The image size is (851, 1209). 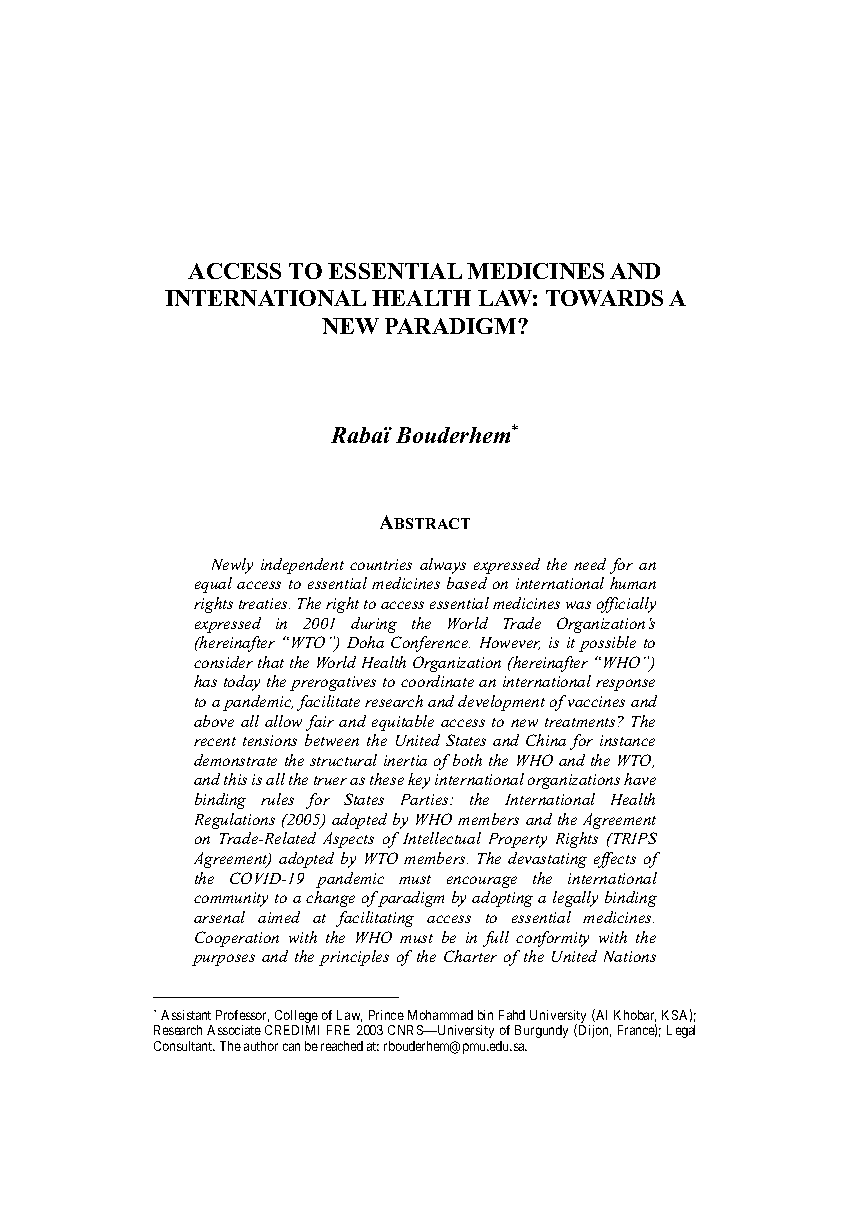 What do you see at coordinates (604, 298) in the image?
I see `TOWARDS` at bounding box center [604, 298].
